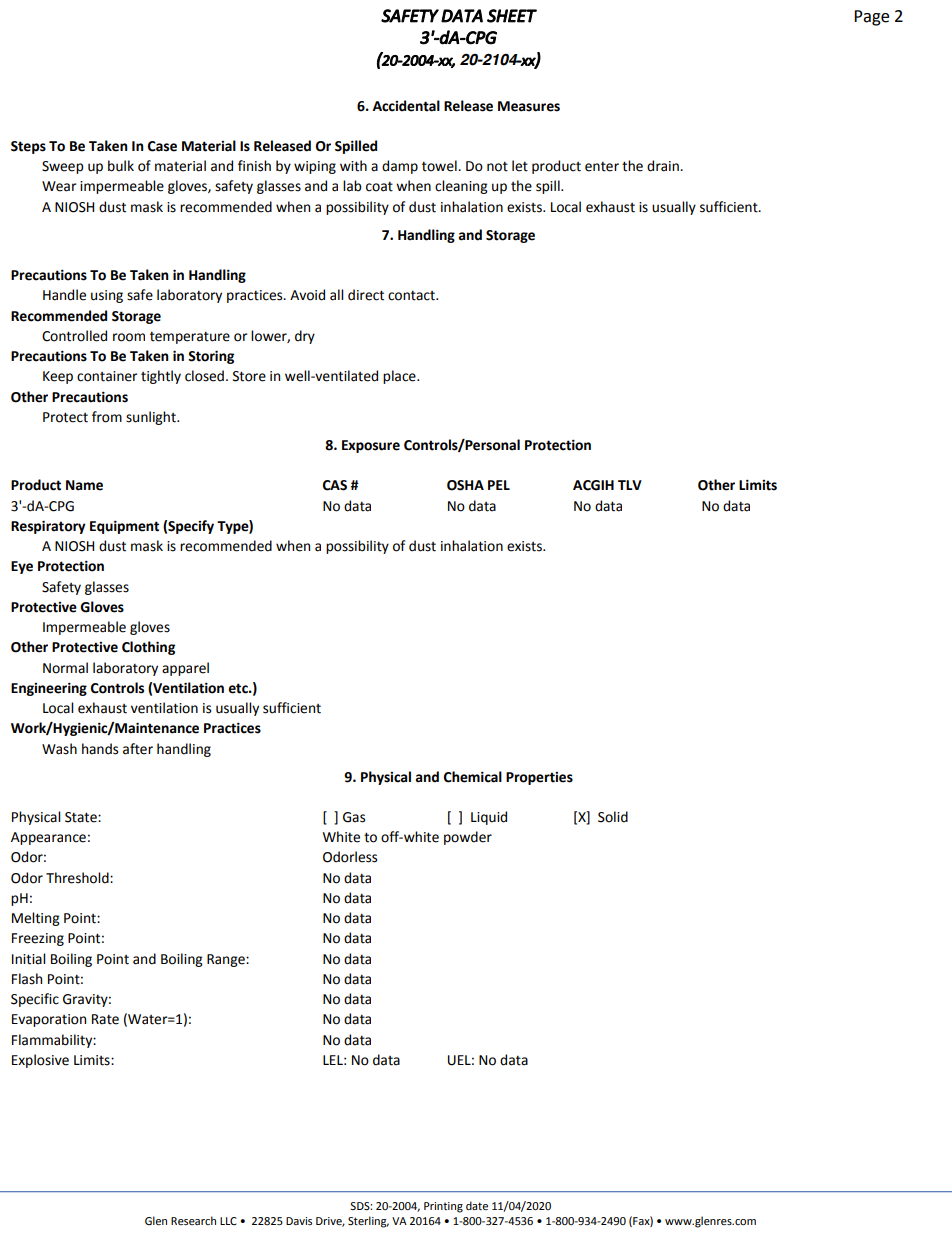  What do you see at coordinates (148, 648) in the screenshot?
I see `Clothing` at bounding box center [148, 648].
